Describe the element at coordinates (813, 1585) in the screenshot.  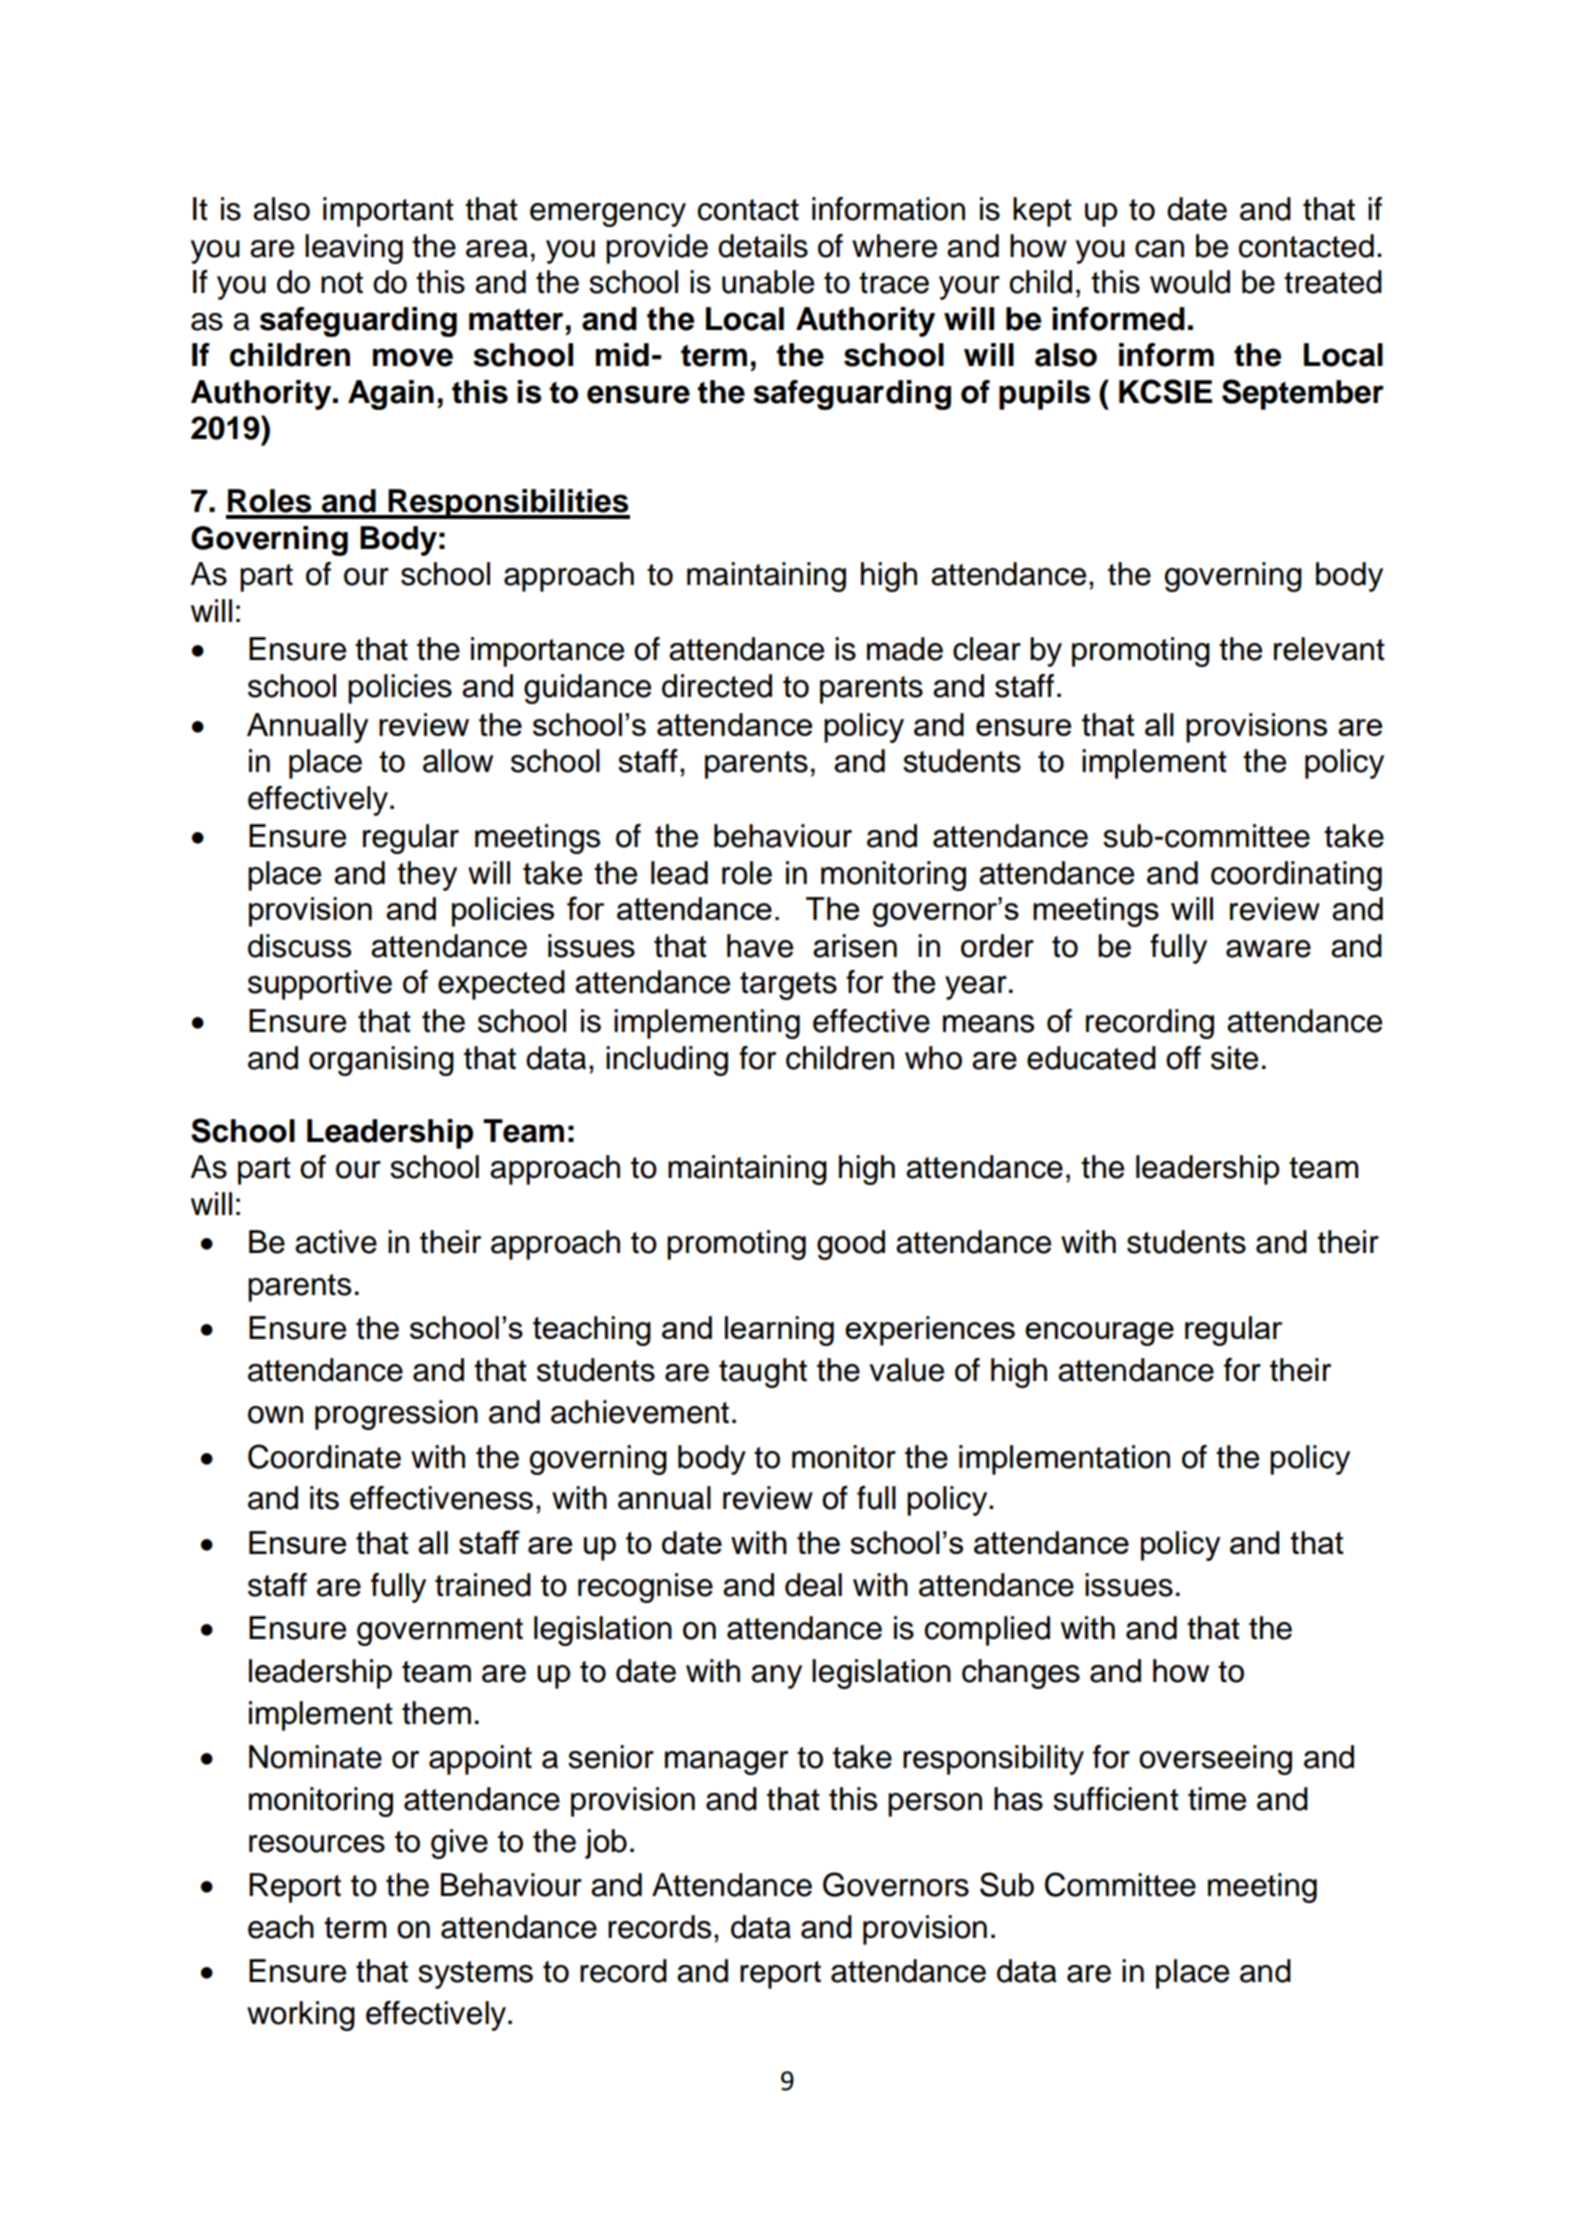
I see `deal` at that location.
